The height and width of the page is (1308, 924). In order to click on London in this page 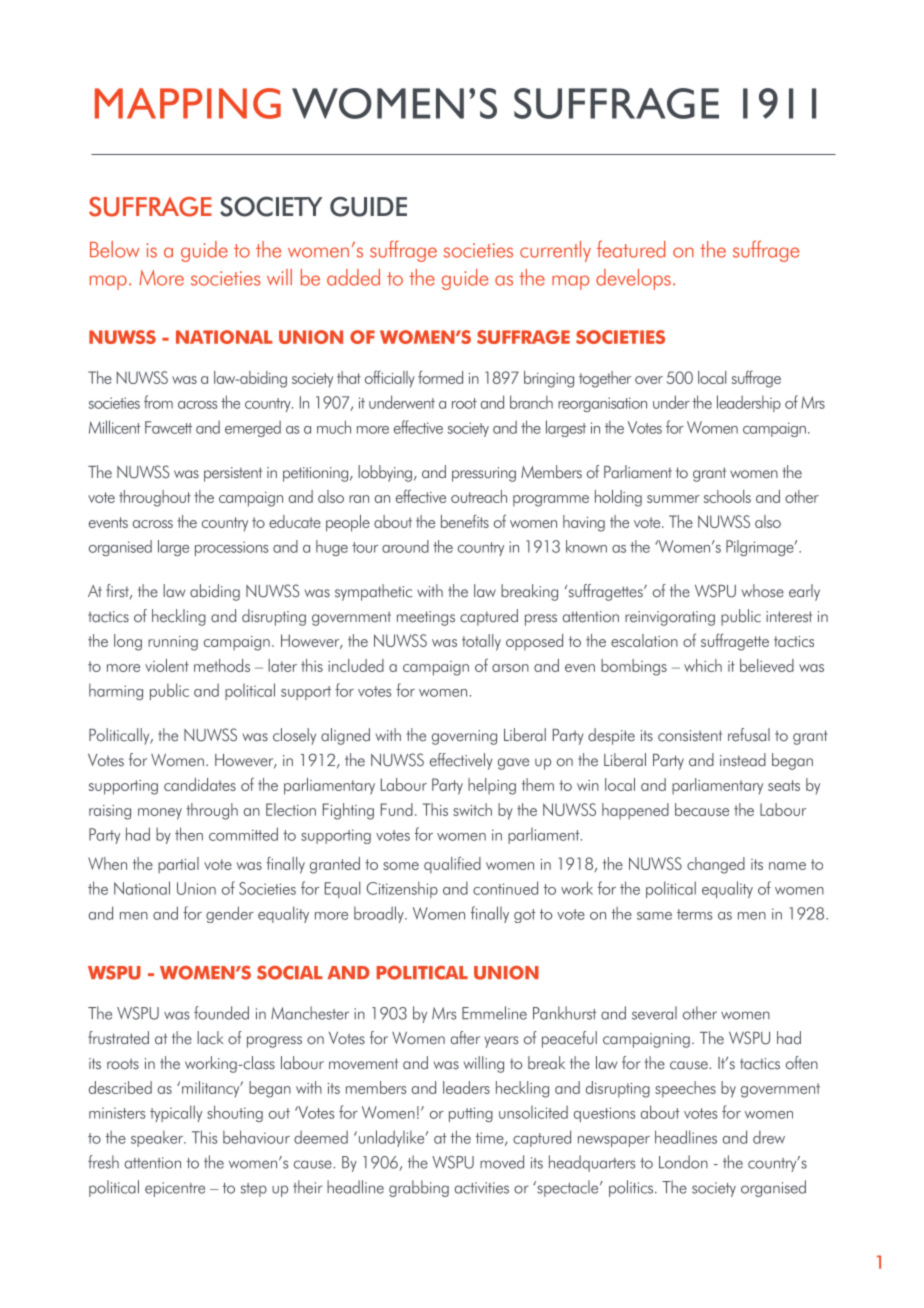, I will do `click(683, 1162)`.
